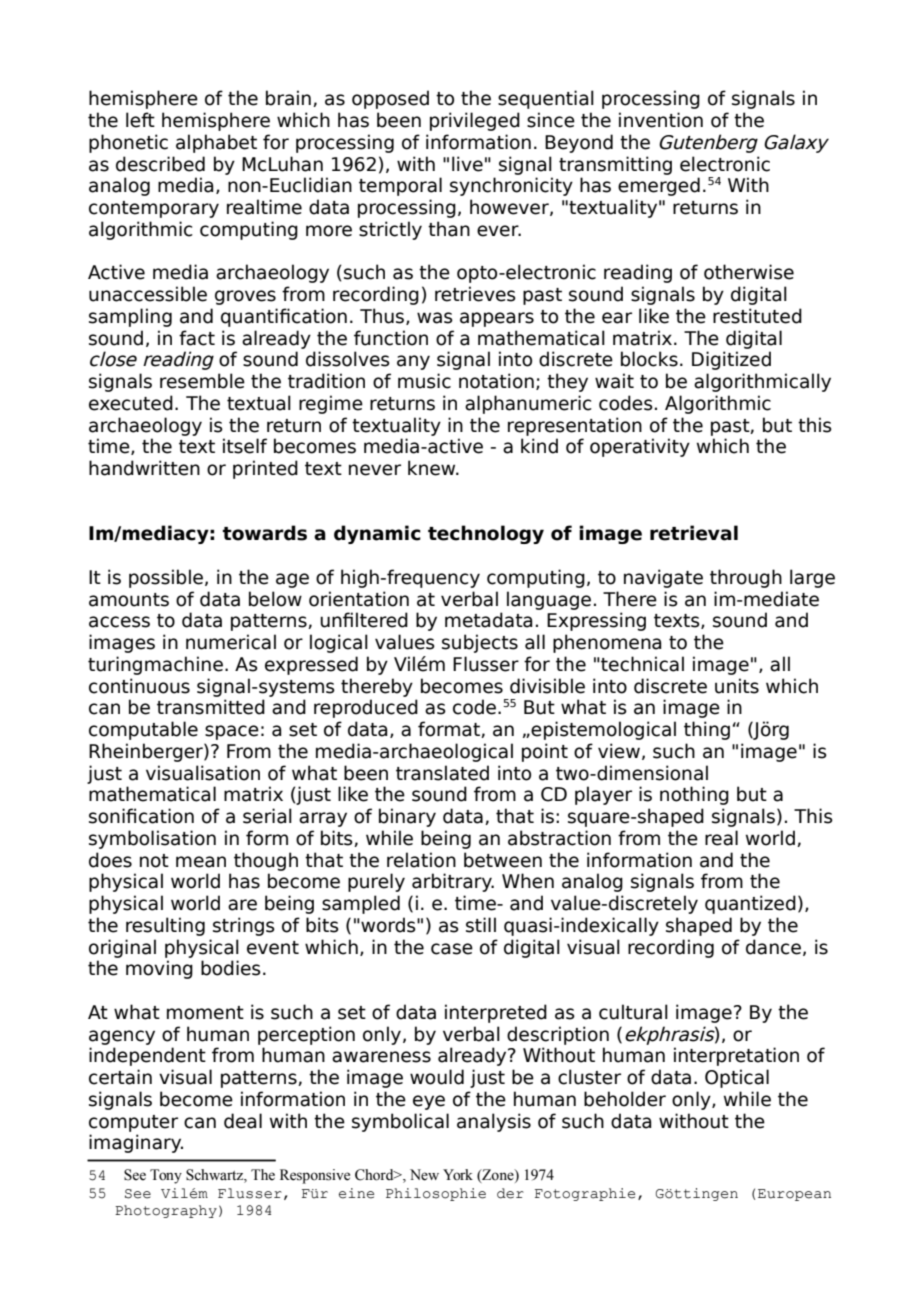 Image resolution: width=924 pixels, height=1308 pixels. Describe the element at coordinates (166, 1176) in the screenshot. I see `Tony` at that location.
